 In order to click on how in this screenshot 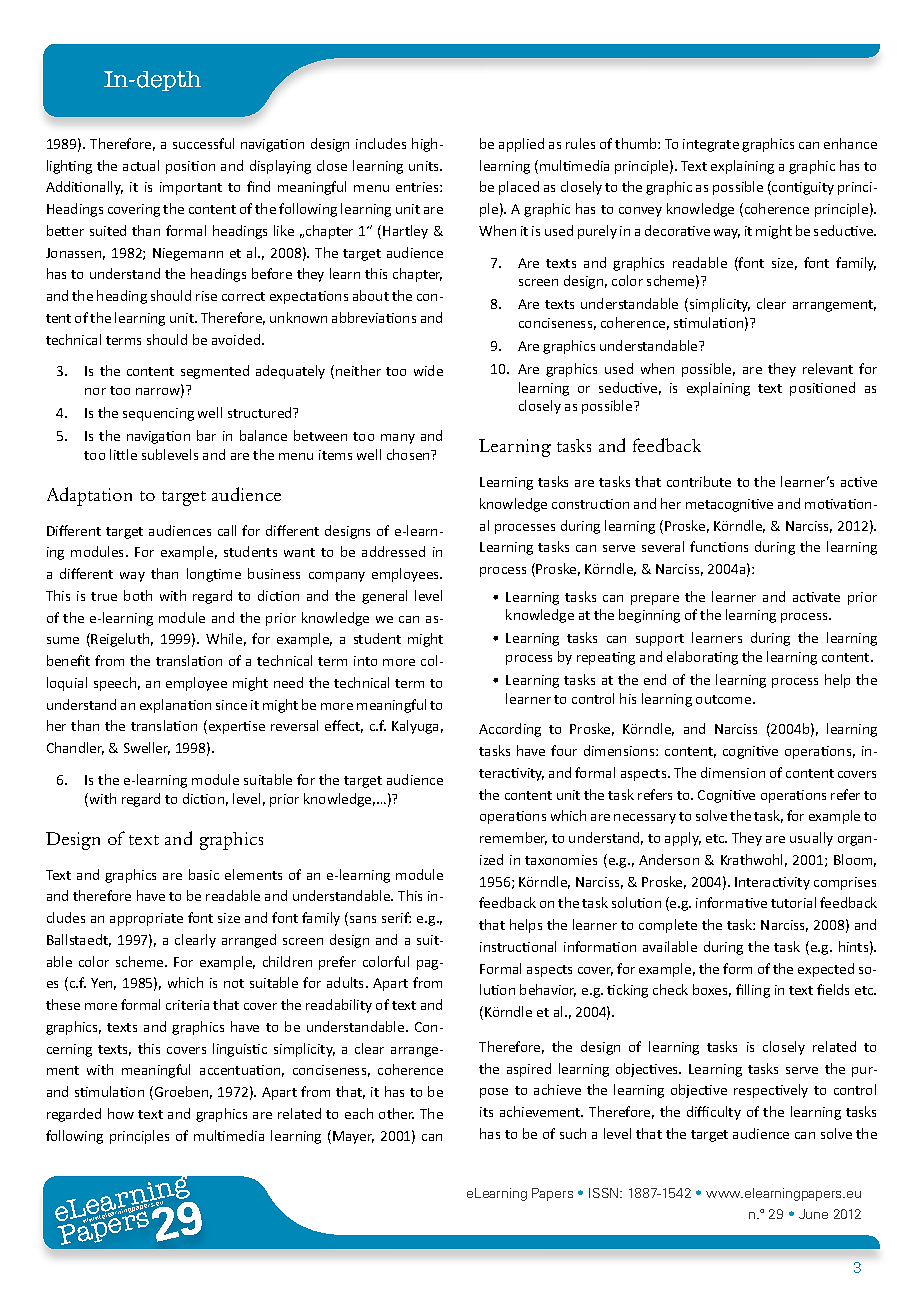, I will do `click(121, 1113)`.
